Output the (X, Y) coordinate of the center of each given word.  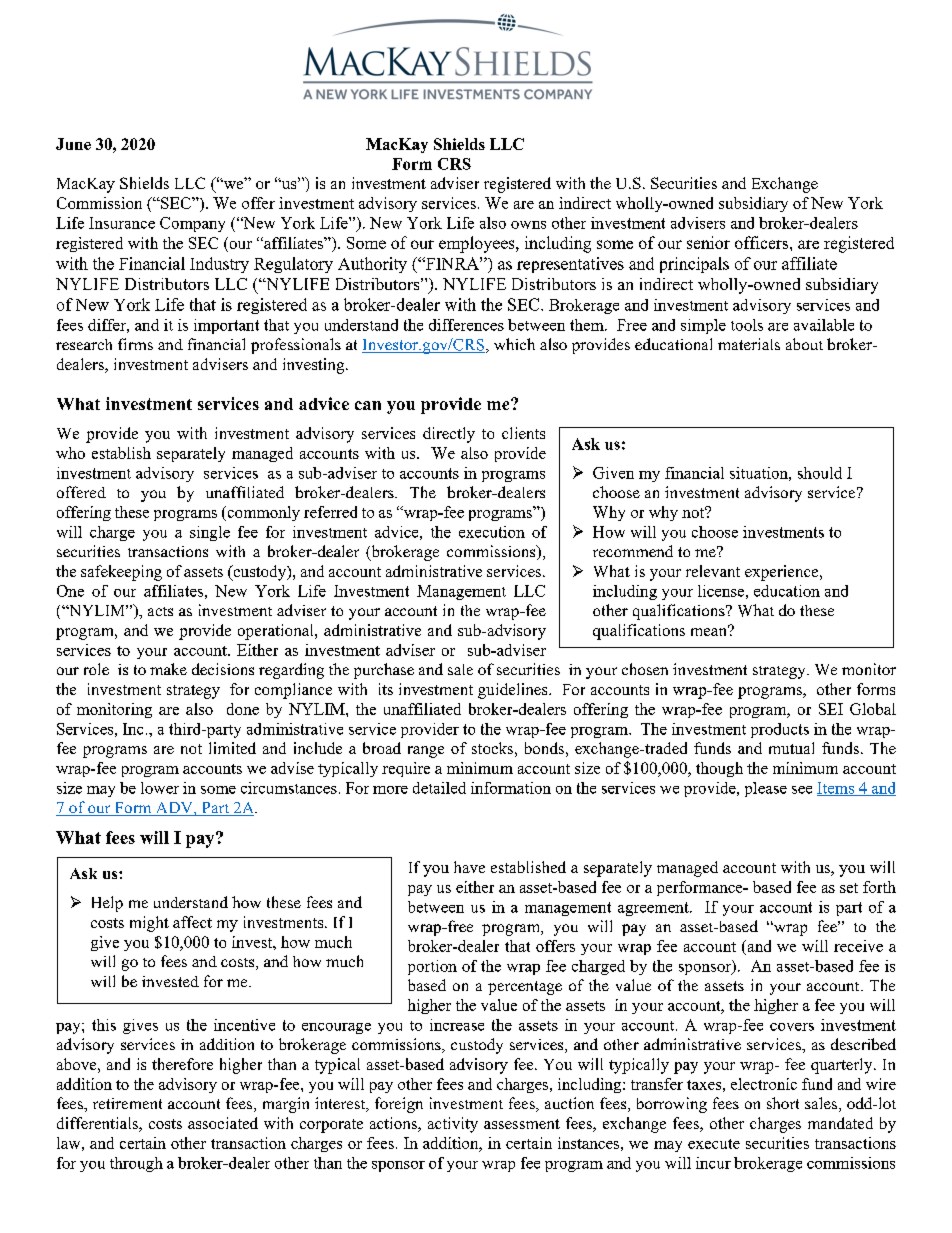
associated (223, 1123)
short (783, 1103)
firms (135, 344)
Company (192, 224)
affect (192, 922)
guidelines (514, 691)
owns (528, 225)
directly (449, 435)
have (469, 867)
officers (763, 242)
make (168, 669)
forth (879, 887)
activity (453, 1125)
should (820, 473)
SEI (831, 709)
